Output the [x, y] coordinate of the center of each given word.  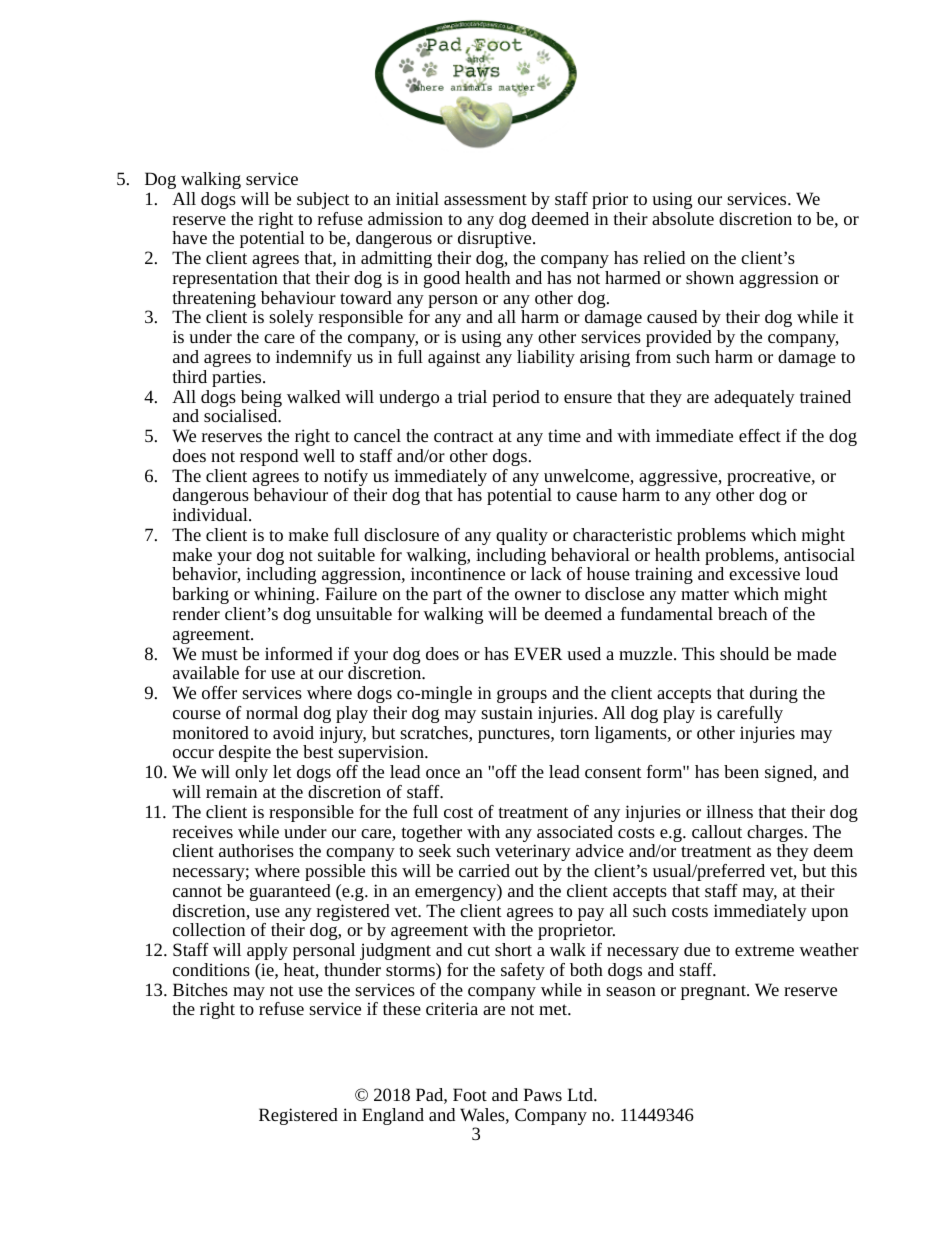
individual [211, 514]
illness [729, 811]
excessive [764, 573]
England [393, 1116]
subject [323, 200]
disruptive [496, 239]
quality [522, 536]
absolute [683, 218]
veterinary [533, 852]
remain [231, 791]
